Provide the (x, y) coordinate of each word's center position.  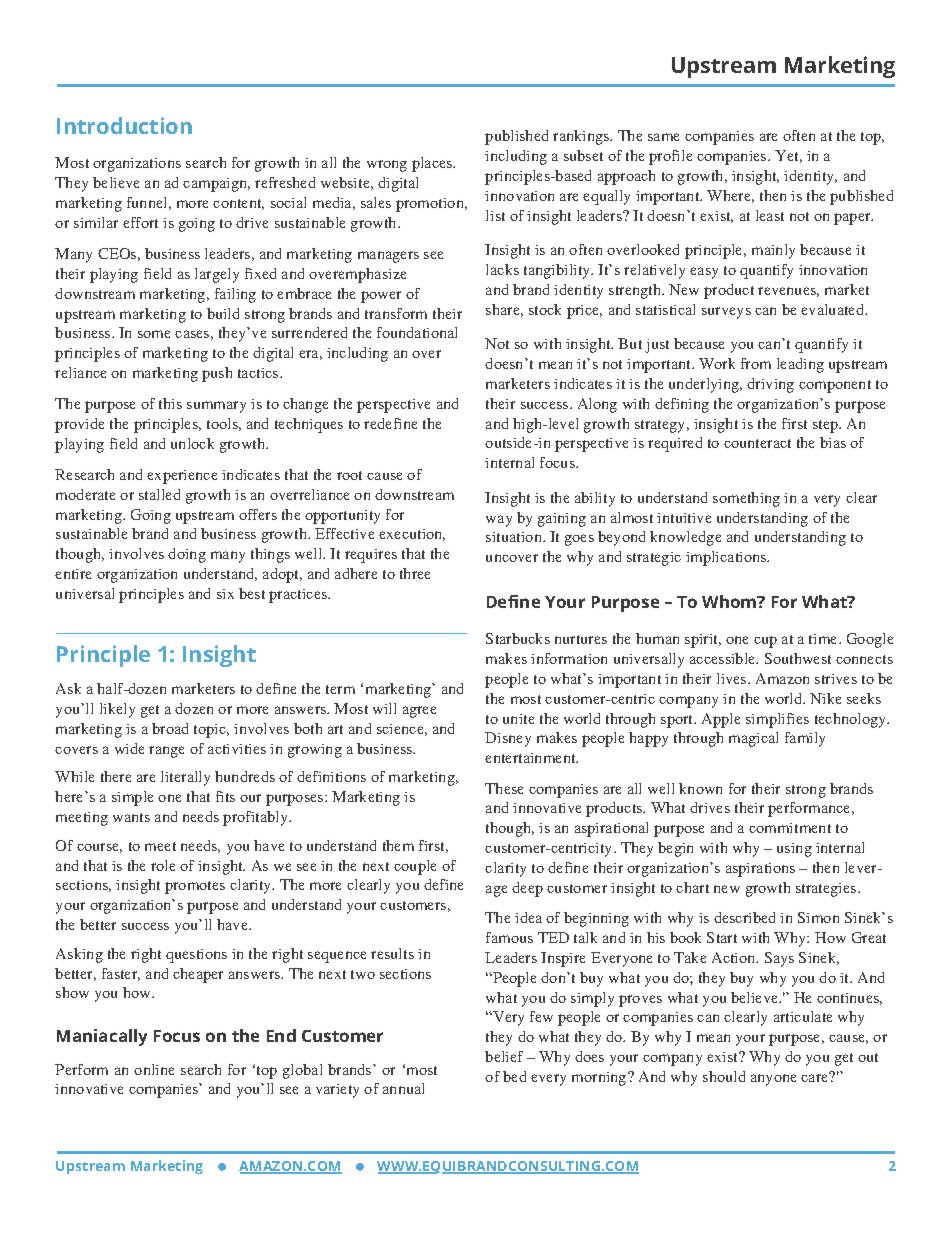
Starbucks (518, 638)
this (170, 403)
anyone (773, 1080)
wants (131, 817)
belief (504, 1056)
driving (770, 385)
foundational (417, 332)
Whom (730, 601)
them (398, 845)
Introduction (124, 125)
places (433, 164)
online (154, 1069)
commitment (790, 828)
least (770, 215)
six (225, 594)
